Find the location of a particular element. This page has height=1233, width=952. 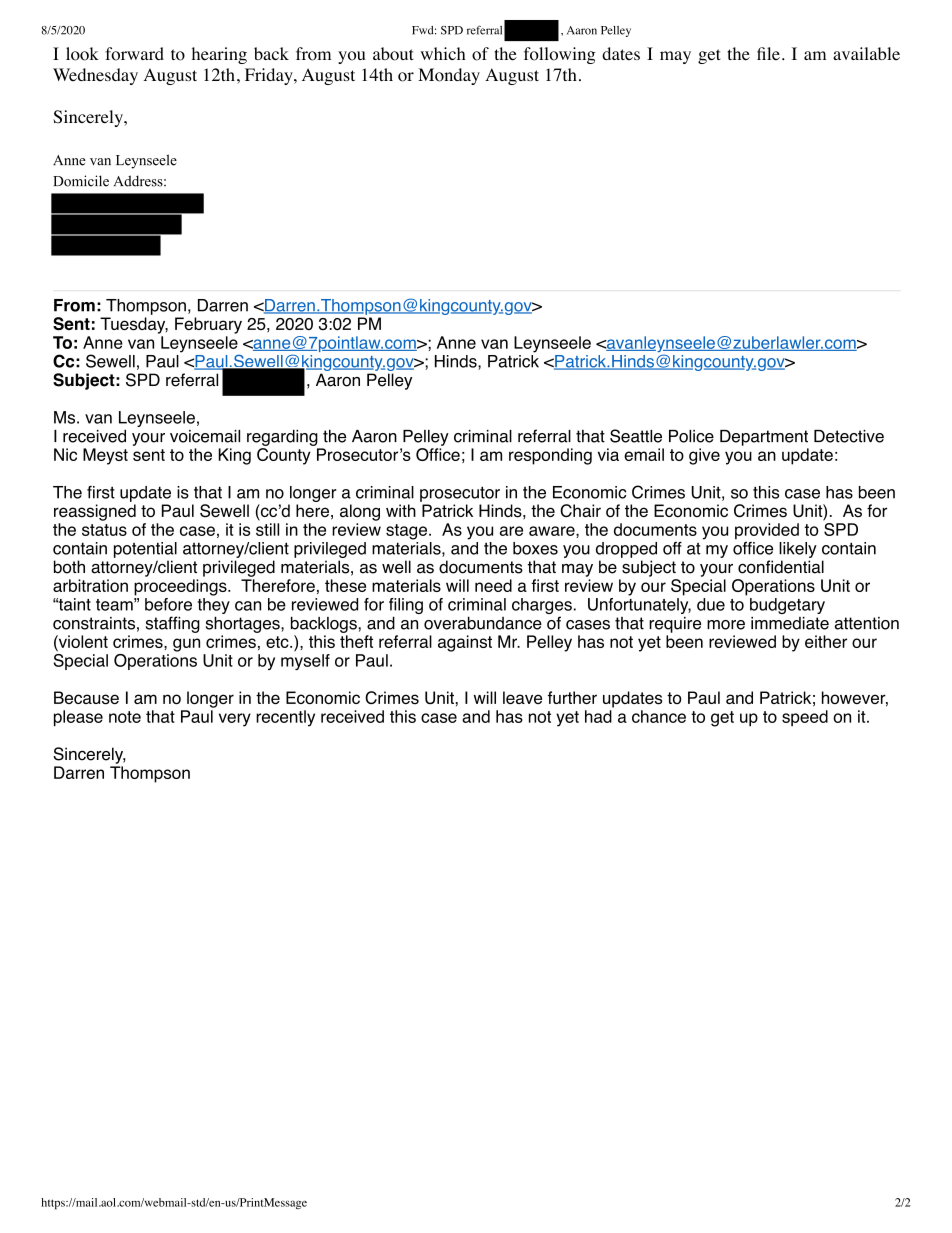

Department is located at coordinates (764, 438).
